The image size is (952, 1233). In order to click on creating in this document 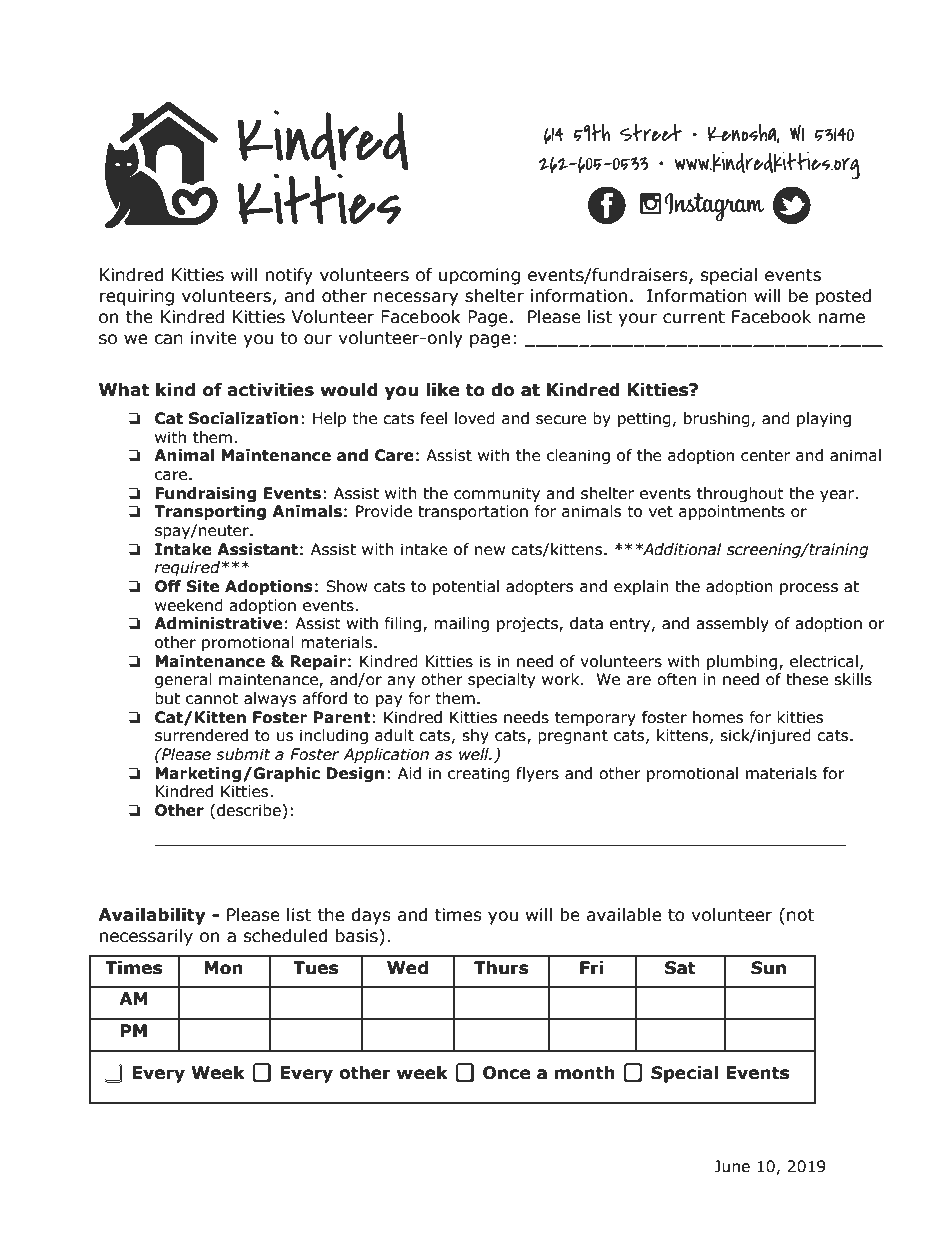, I will do `click(479, 774)`.
